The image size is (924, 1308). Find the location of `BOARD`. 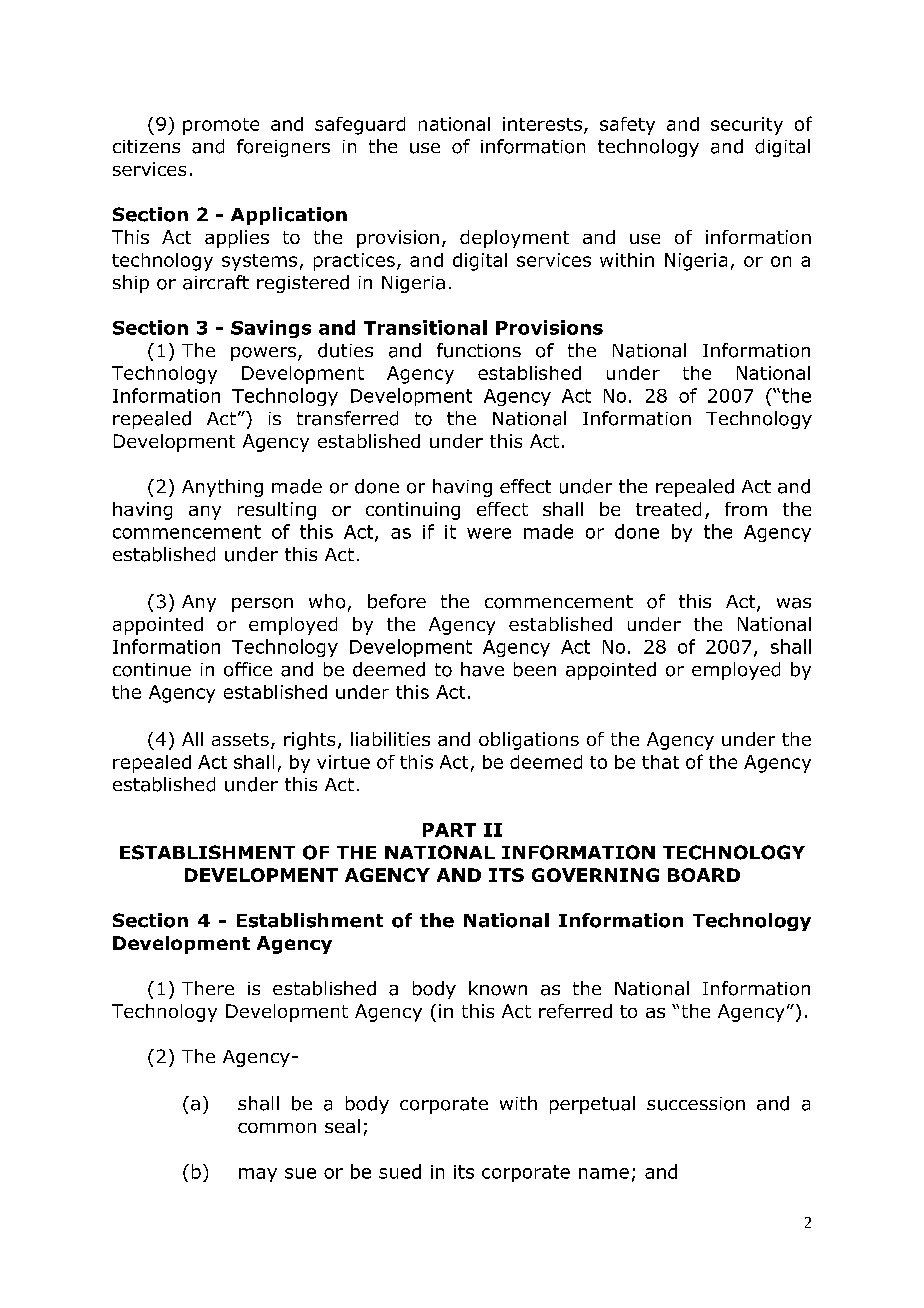

BOARD is located at coordinates (704, 875).
